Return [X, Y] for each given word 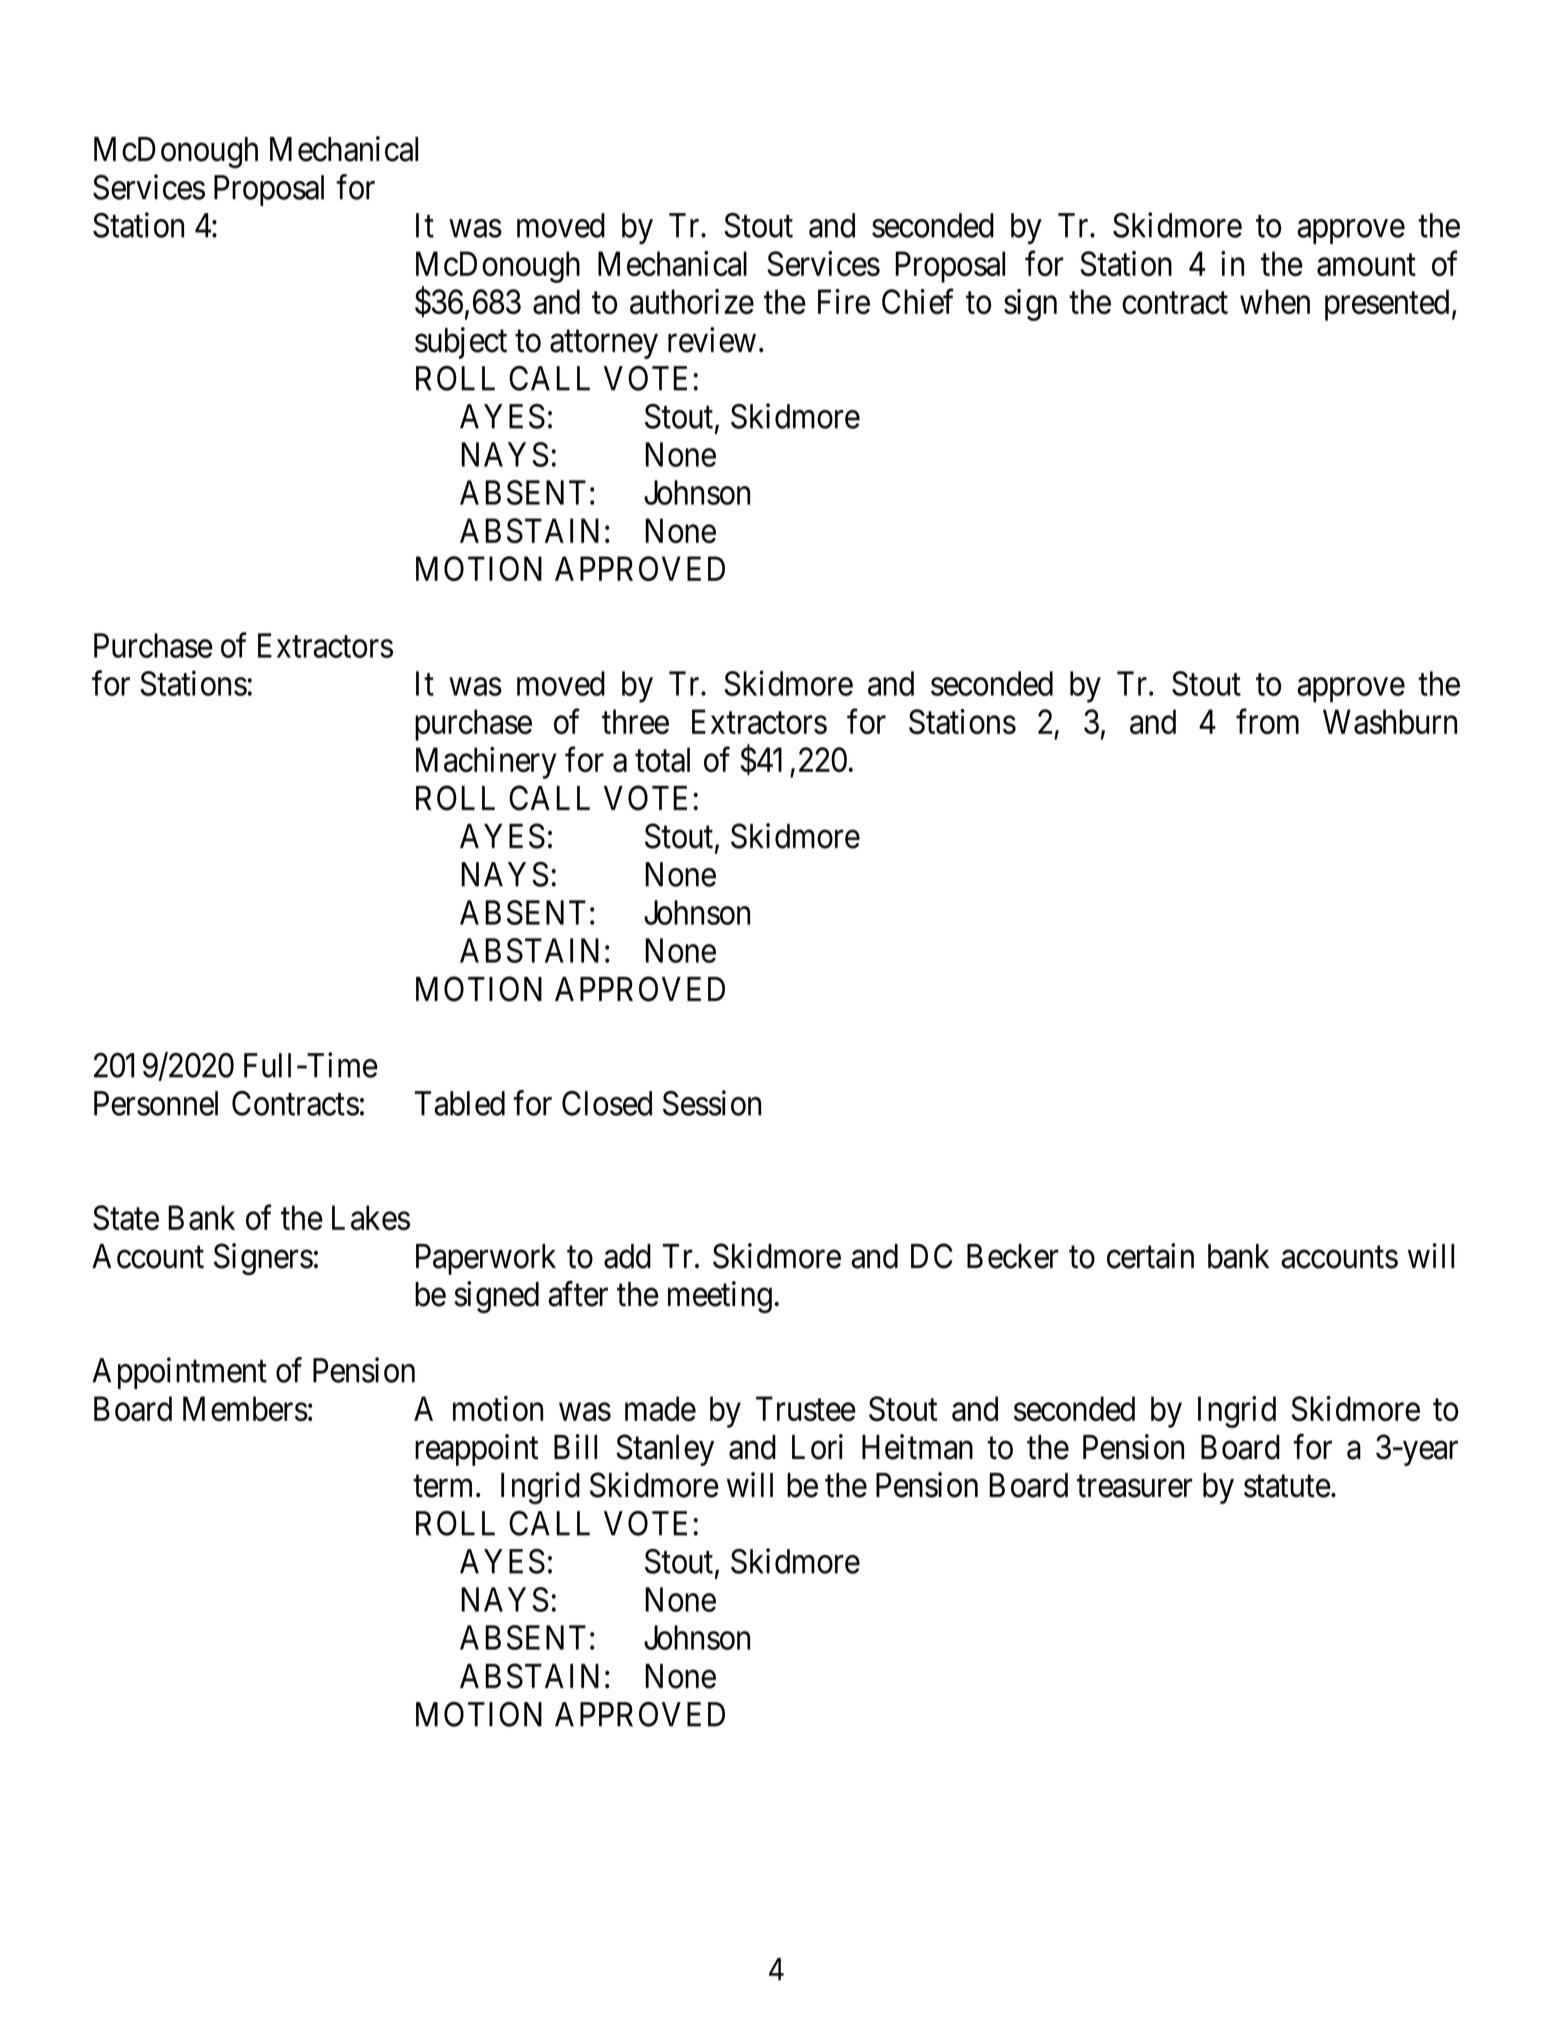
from [1267, 721]
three [635, 721]
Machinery [486, 763]
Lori [817, 1447]
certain [1150, 1256]
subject [461, 343]
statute [1287, 1486]
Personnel [156, 1103]
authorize [692, 301]
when [1275, 301]
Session [712, 1103]
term [445, 1486]
